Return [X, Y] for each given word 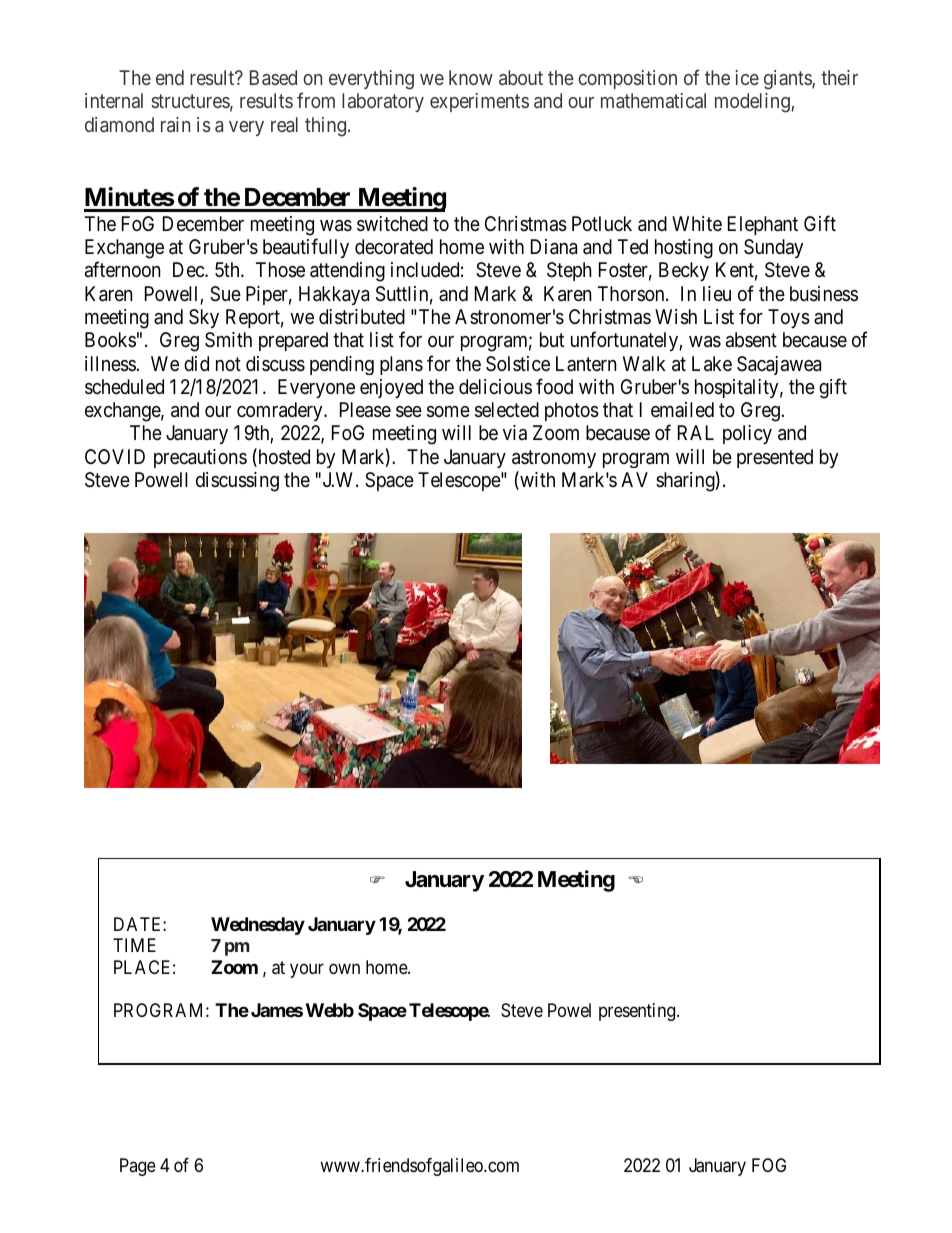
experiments [479, 102]
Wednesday [258, 926]
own [344, 968]
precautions [200, 458]
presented [775, 458]
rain [175, 124]
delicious [495, 386]
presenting [638, 1012]
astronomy [554, 459]
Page [138, 1167]
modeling [752, 103]
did [196, 363]
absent [751, 340]
